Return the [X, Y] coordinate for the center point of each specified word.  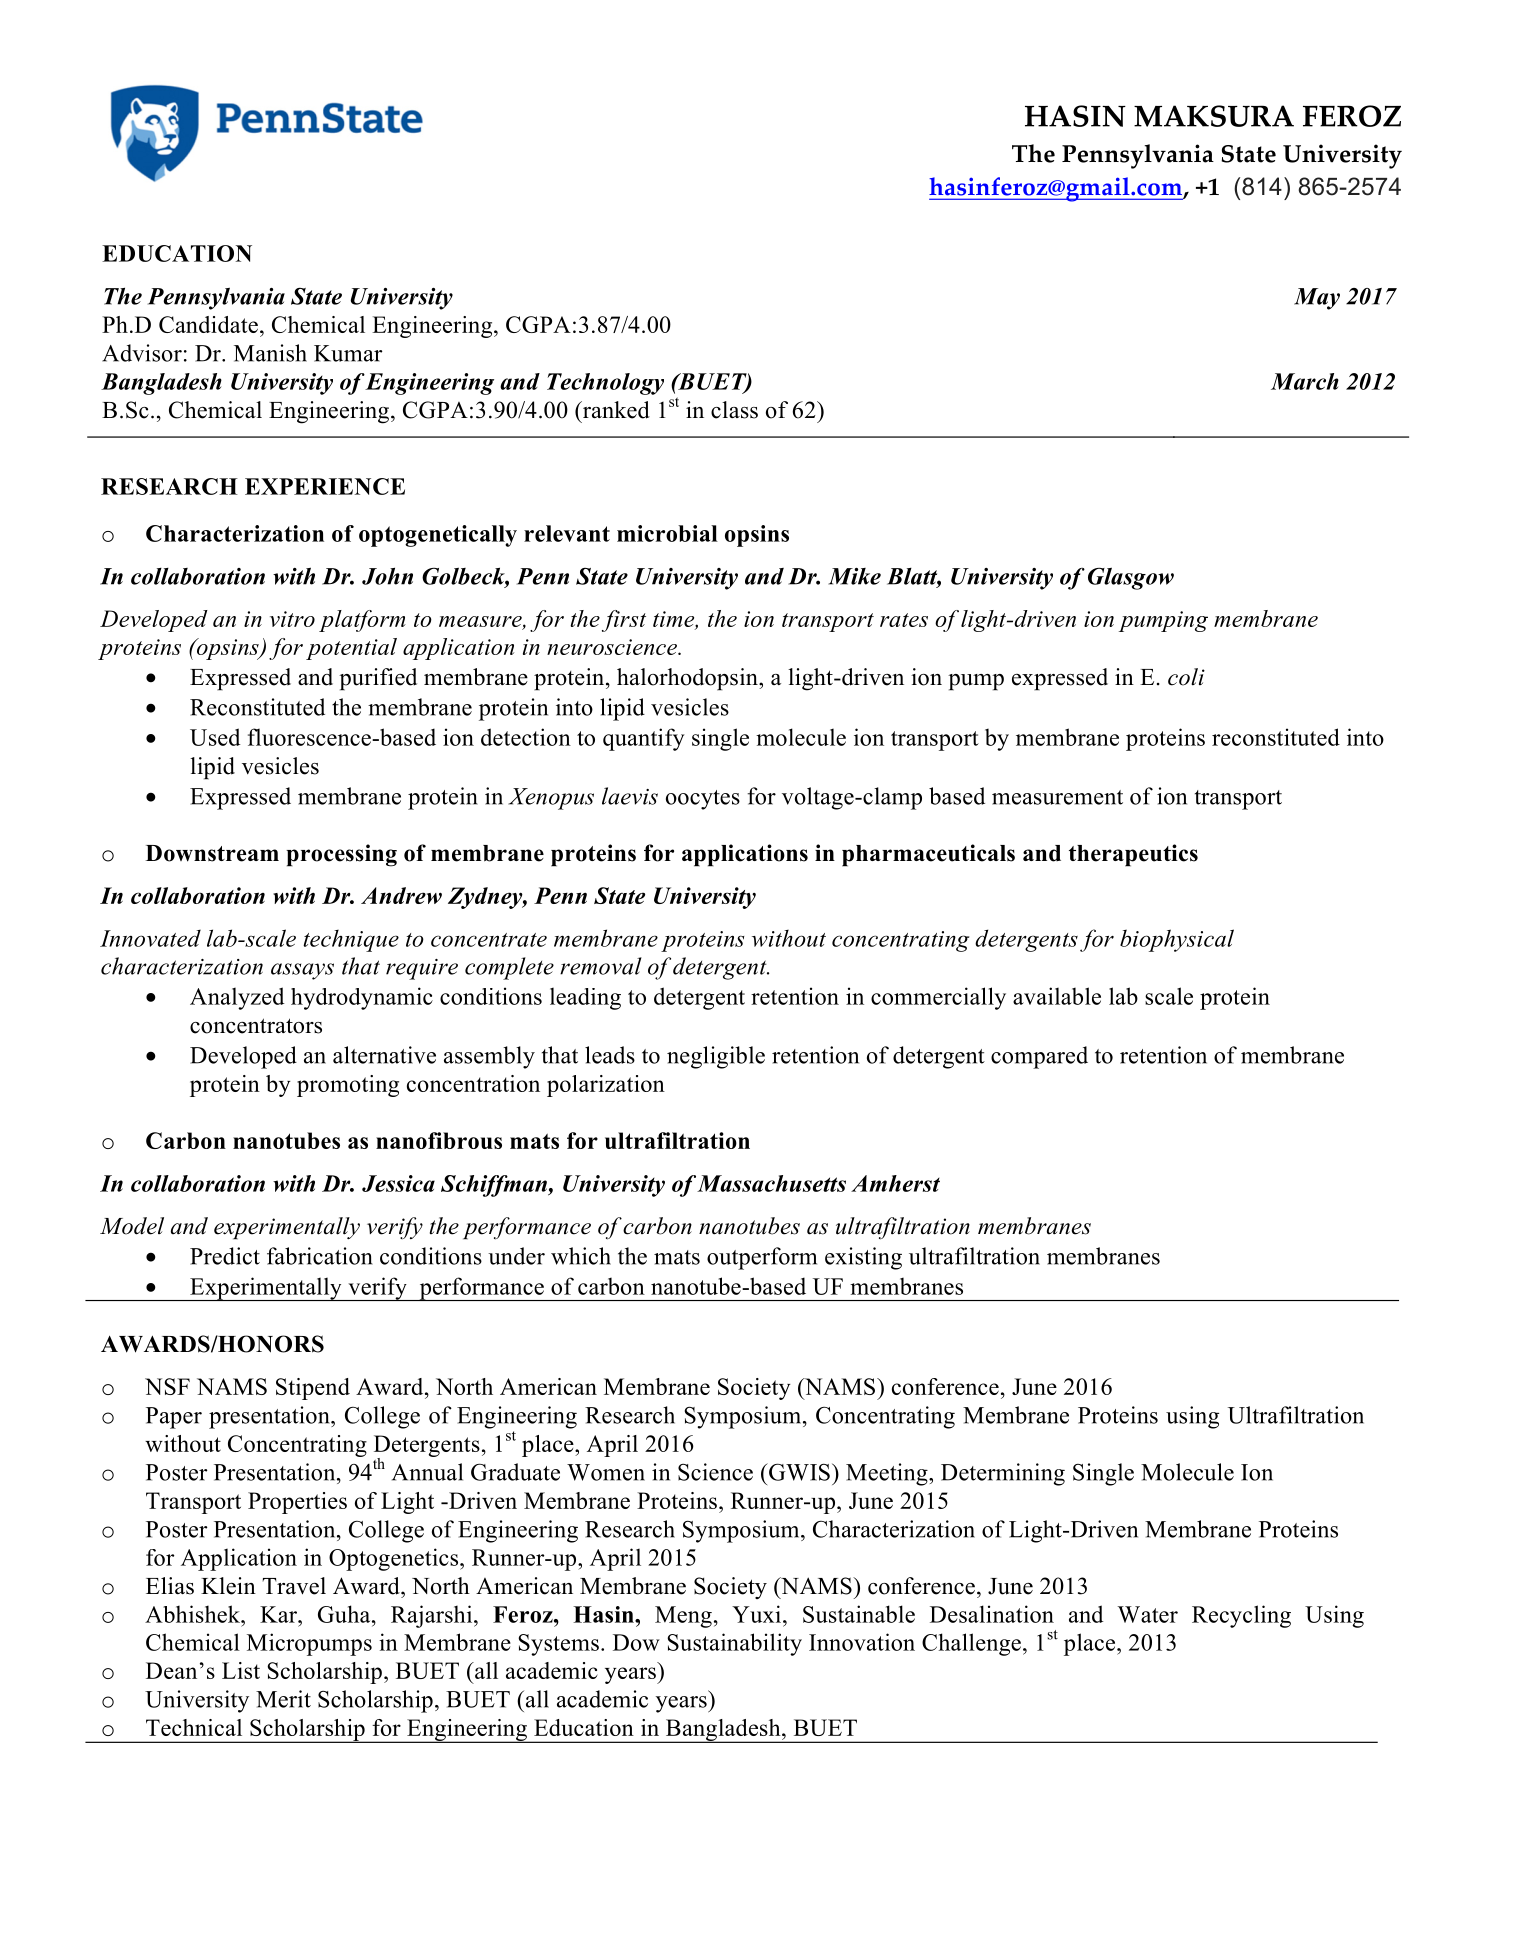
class [734, 410]
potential [351, 649]
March [1305, 381]
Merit [283, 1699]
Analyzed [237, 998]
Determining [1003, 1474]
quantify [644, 739]
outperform [762, 1258]
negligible [716, 1057]
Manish [270, 353]
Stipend [313, 1389]
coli [1186, 677]
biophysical [1177, 940]
